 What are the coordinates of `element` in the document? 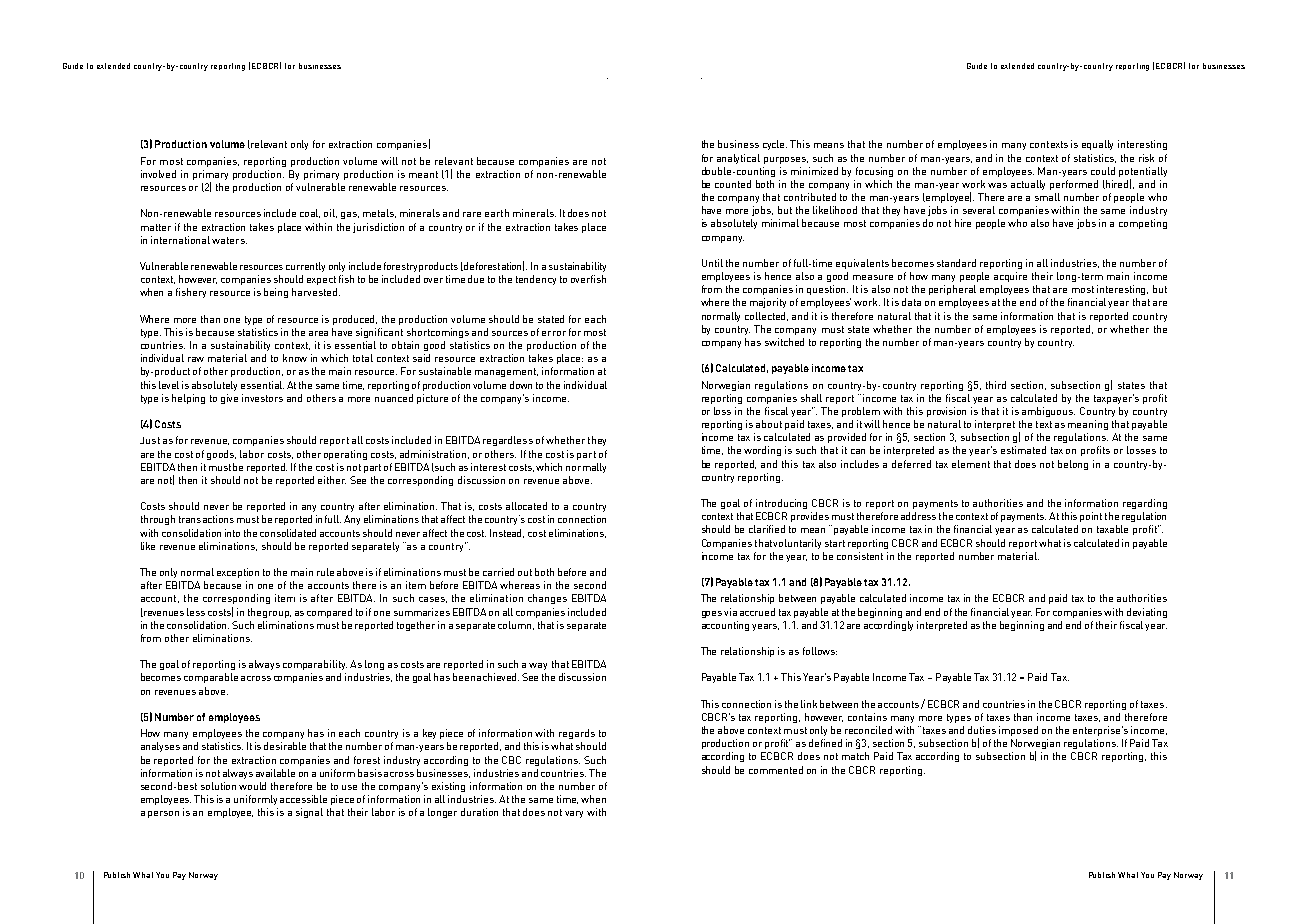 It's located at (971, 464).
